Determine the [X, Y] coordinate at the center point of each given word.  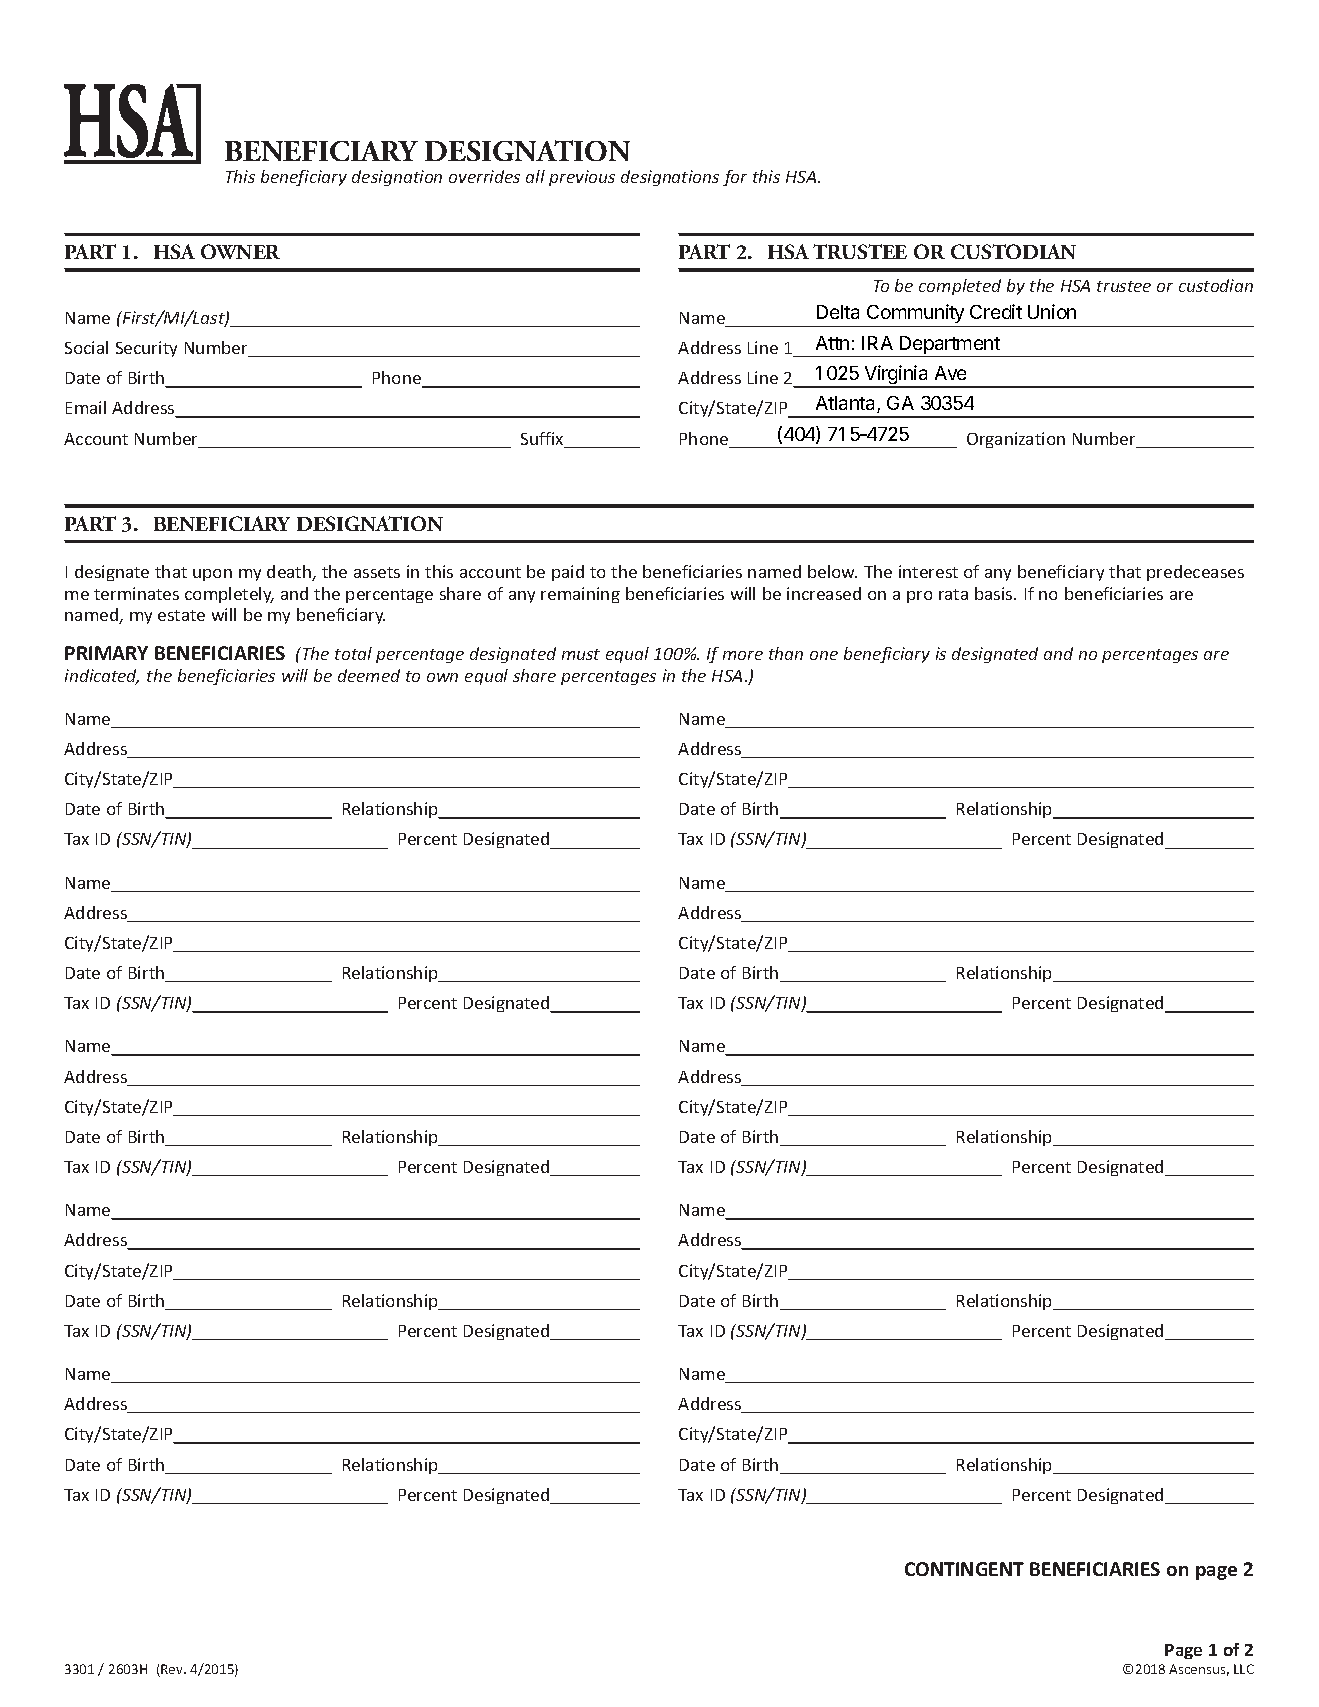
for [735, 178]
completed [960, 287]
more [743, 655]
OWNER [240, 251]
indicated [102, 677]
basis [995, 593]
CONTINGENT [964, 1569]
